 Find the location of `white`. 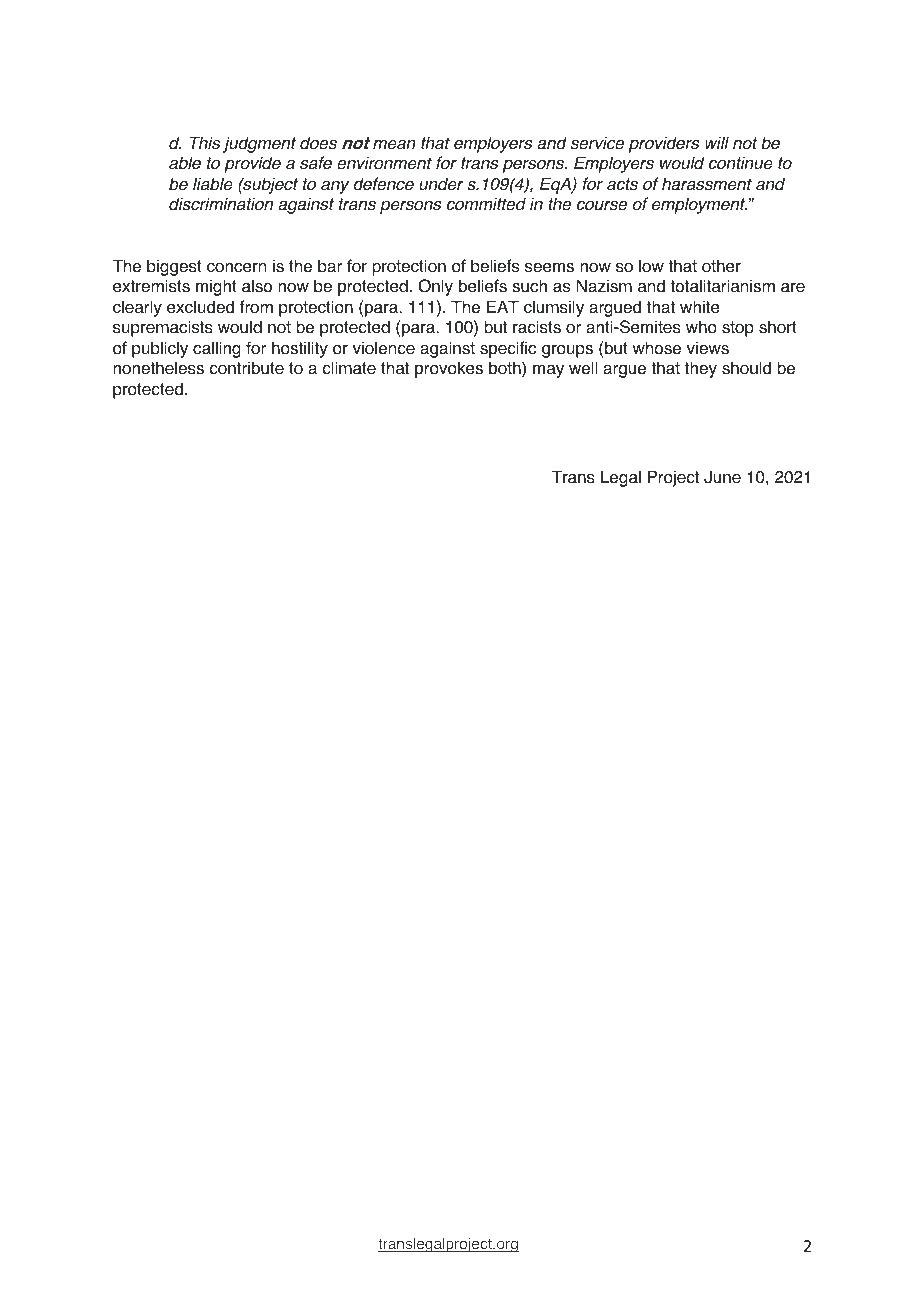

white is located at coordinates (700, 307).
